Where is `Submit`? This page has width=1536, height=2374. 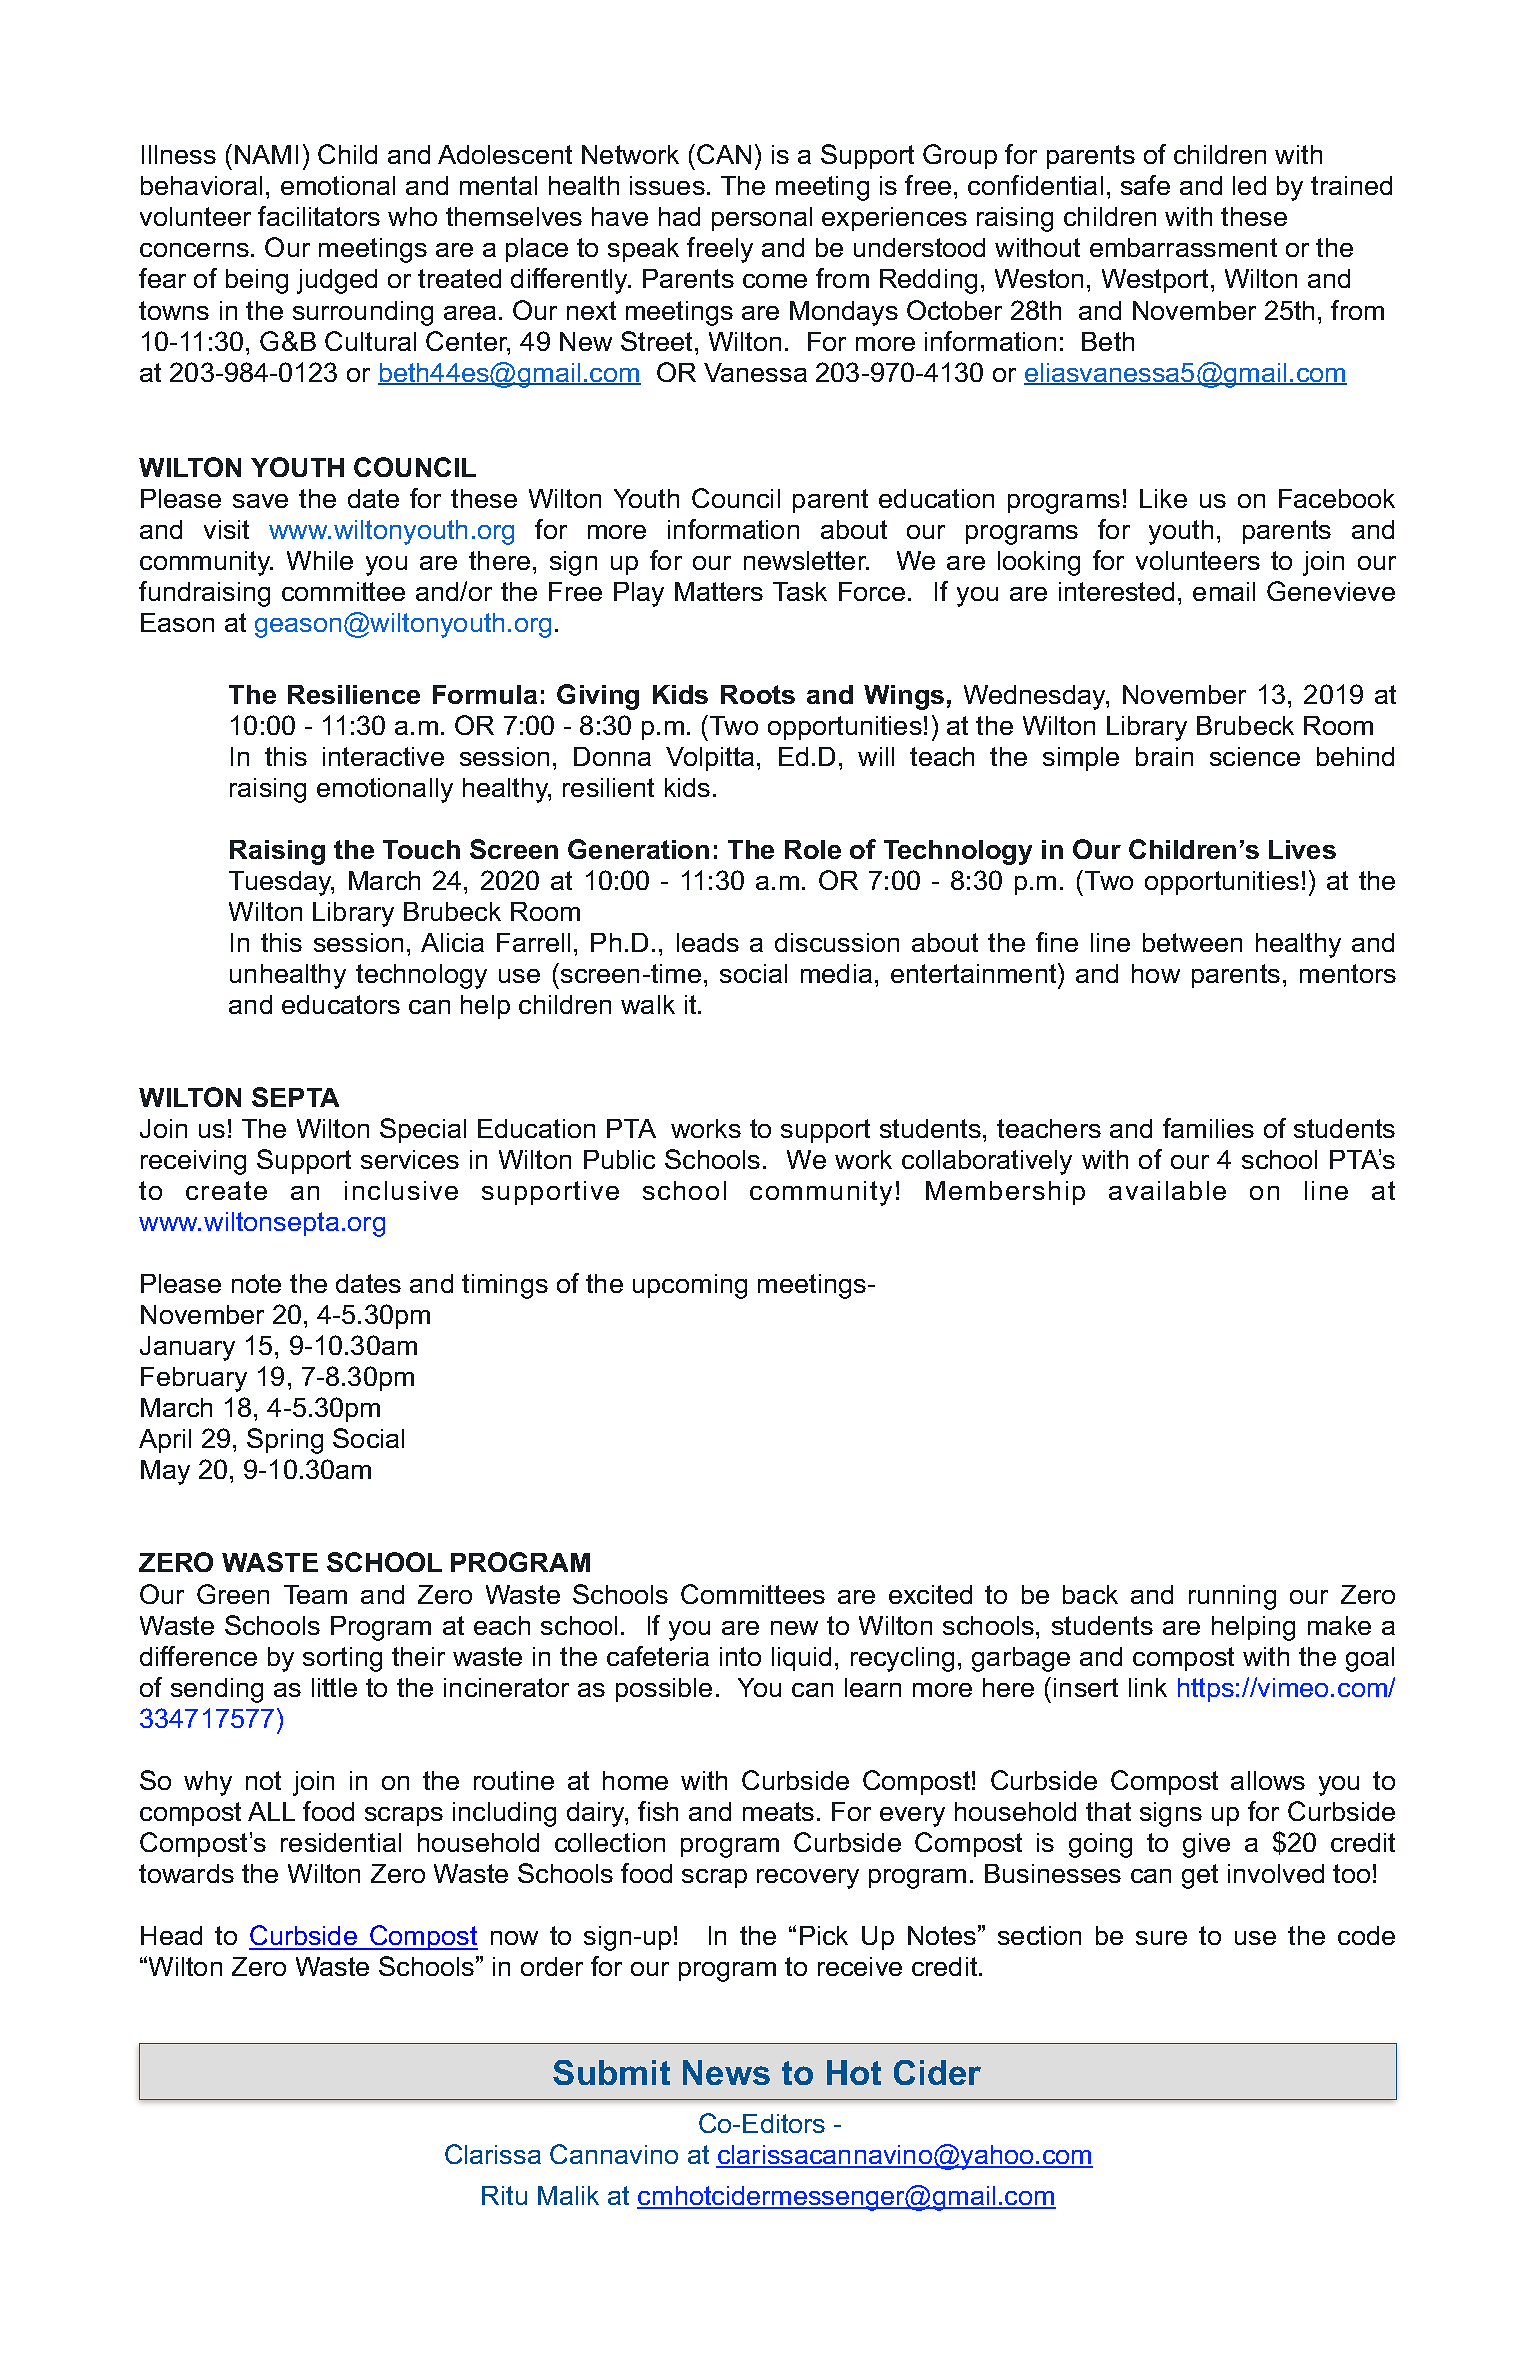
Submit is located at coordinates (611, 2072).
